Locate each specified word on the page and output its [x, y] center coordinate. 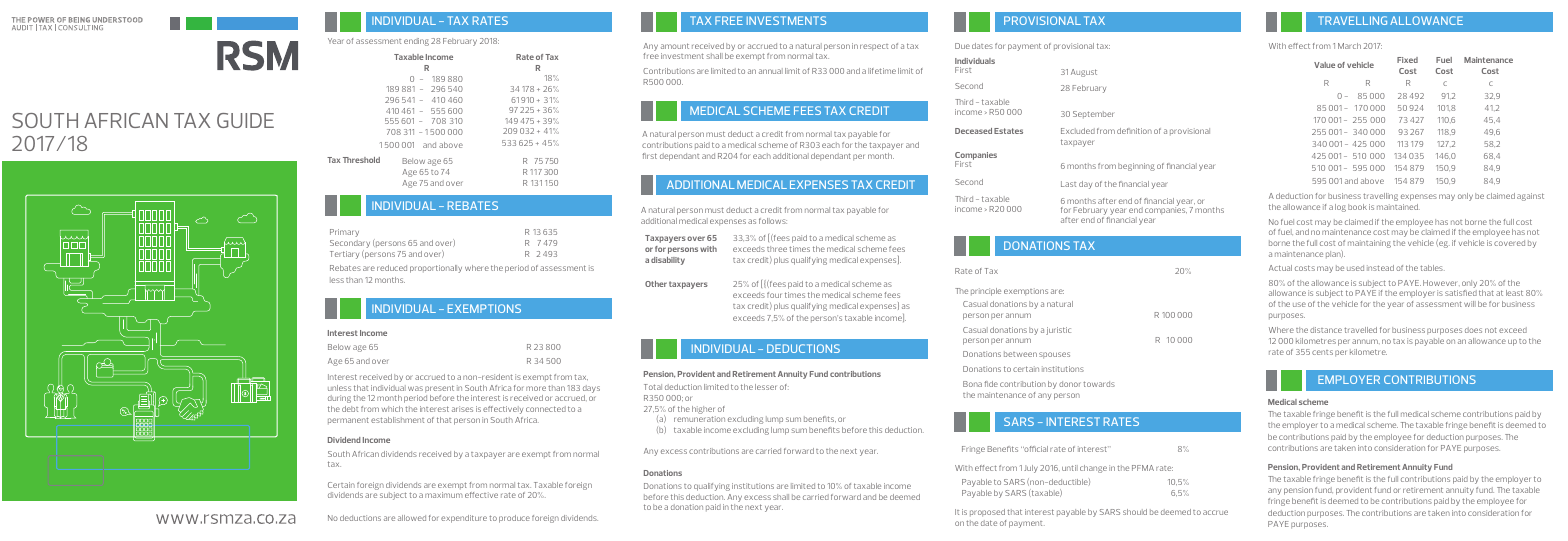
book [1357, 207]
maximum [443, 495]
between [1020, 354]
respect [874, 47]
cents [1322, 352]
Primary [344, 233]
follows [773, 221]
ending [416, 42]
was [415, 388]
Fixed [1407, 60]
